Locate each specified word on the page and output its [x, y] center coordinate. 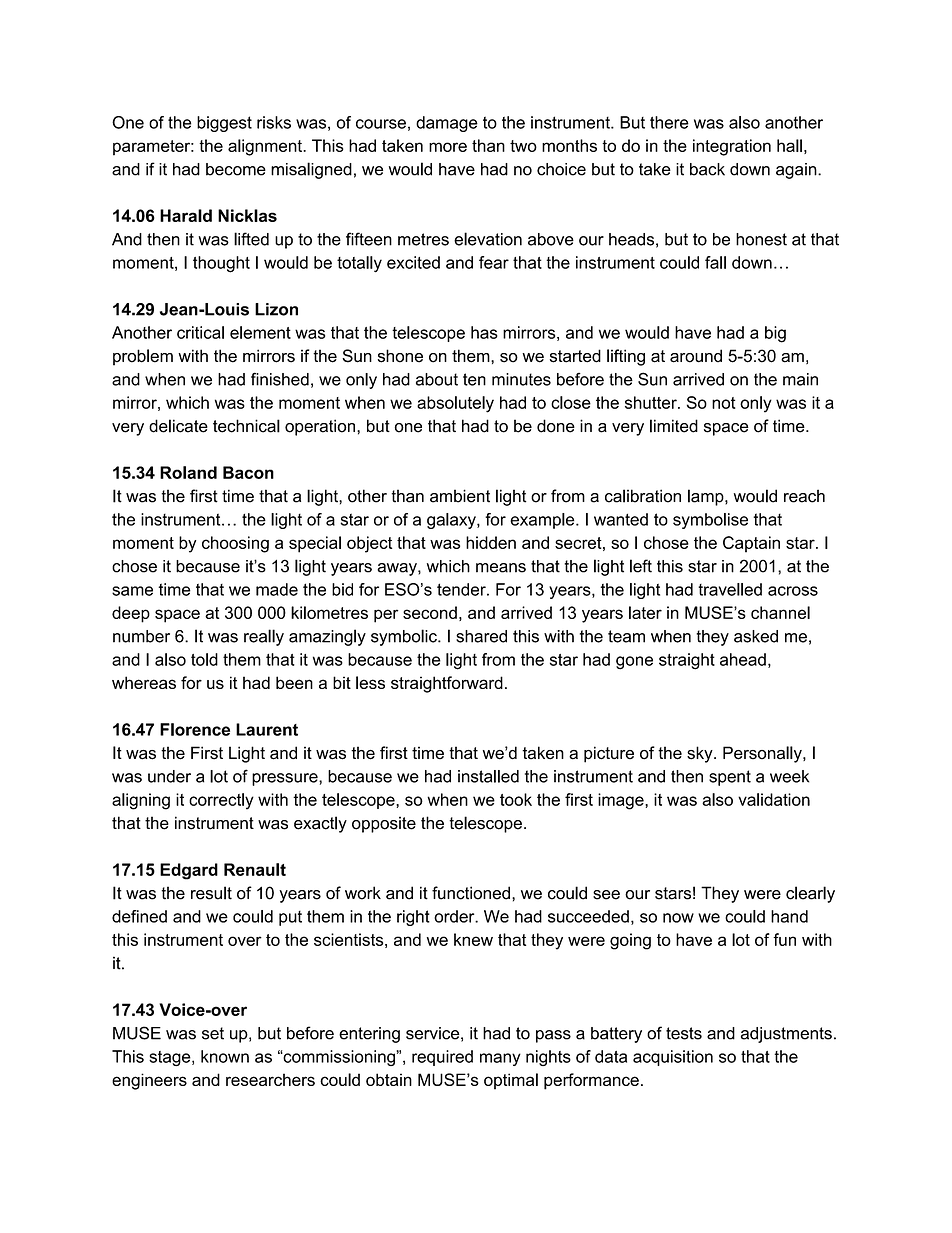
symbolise [710, 521]
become [236, 169]
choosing [235, 544]
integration [732, 147]
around [696, 356]
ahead [743, 659]
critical [200, 332]
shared [481, 636]
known [225, 1056]
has [484, 332]
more [448, 147]
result [211, 893]
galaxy [452, 521]
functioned [471, 893]
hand [789, 916]
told [204, 659]
